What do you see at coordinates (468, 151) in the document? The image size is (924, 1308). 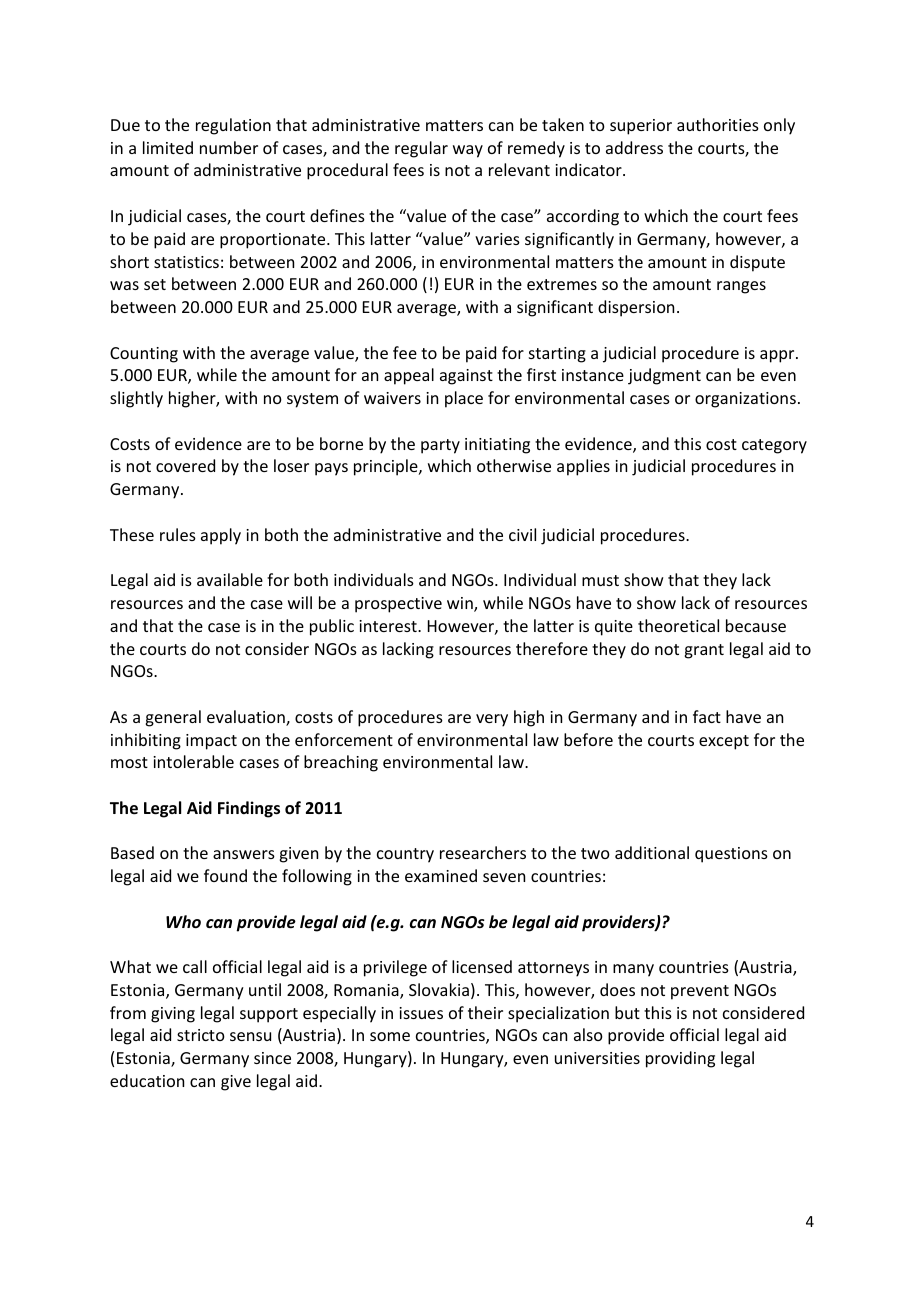 I see `way` at bounding box center [468, 151].
